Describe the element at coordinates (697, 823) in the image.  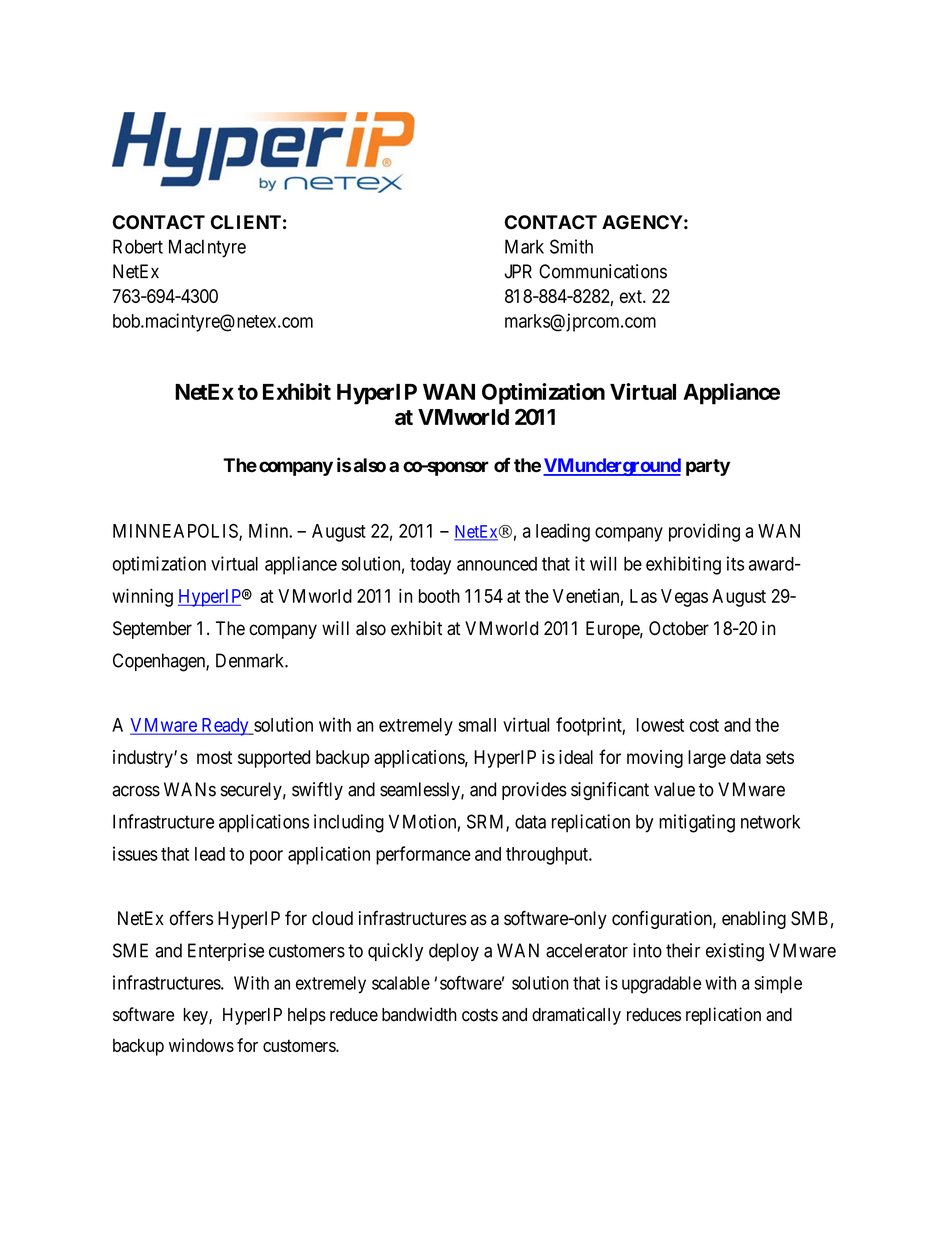
I see `mitigating` at that location.
